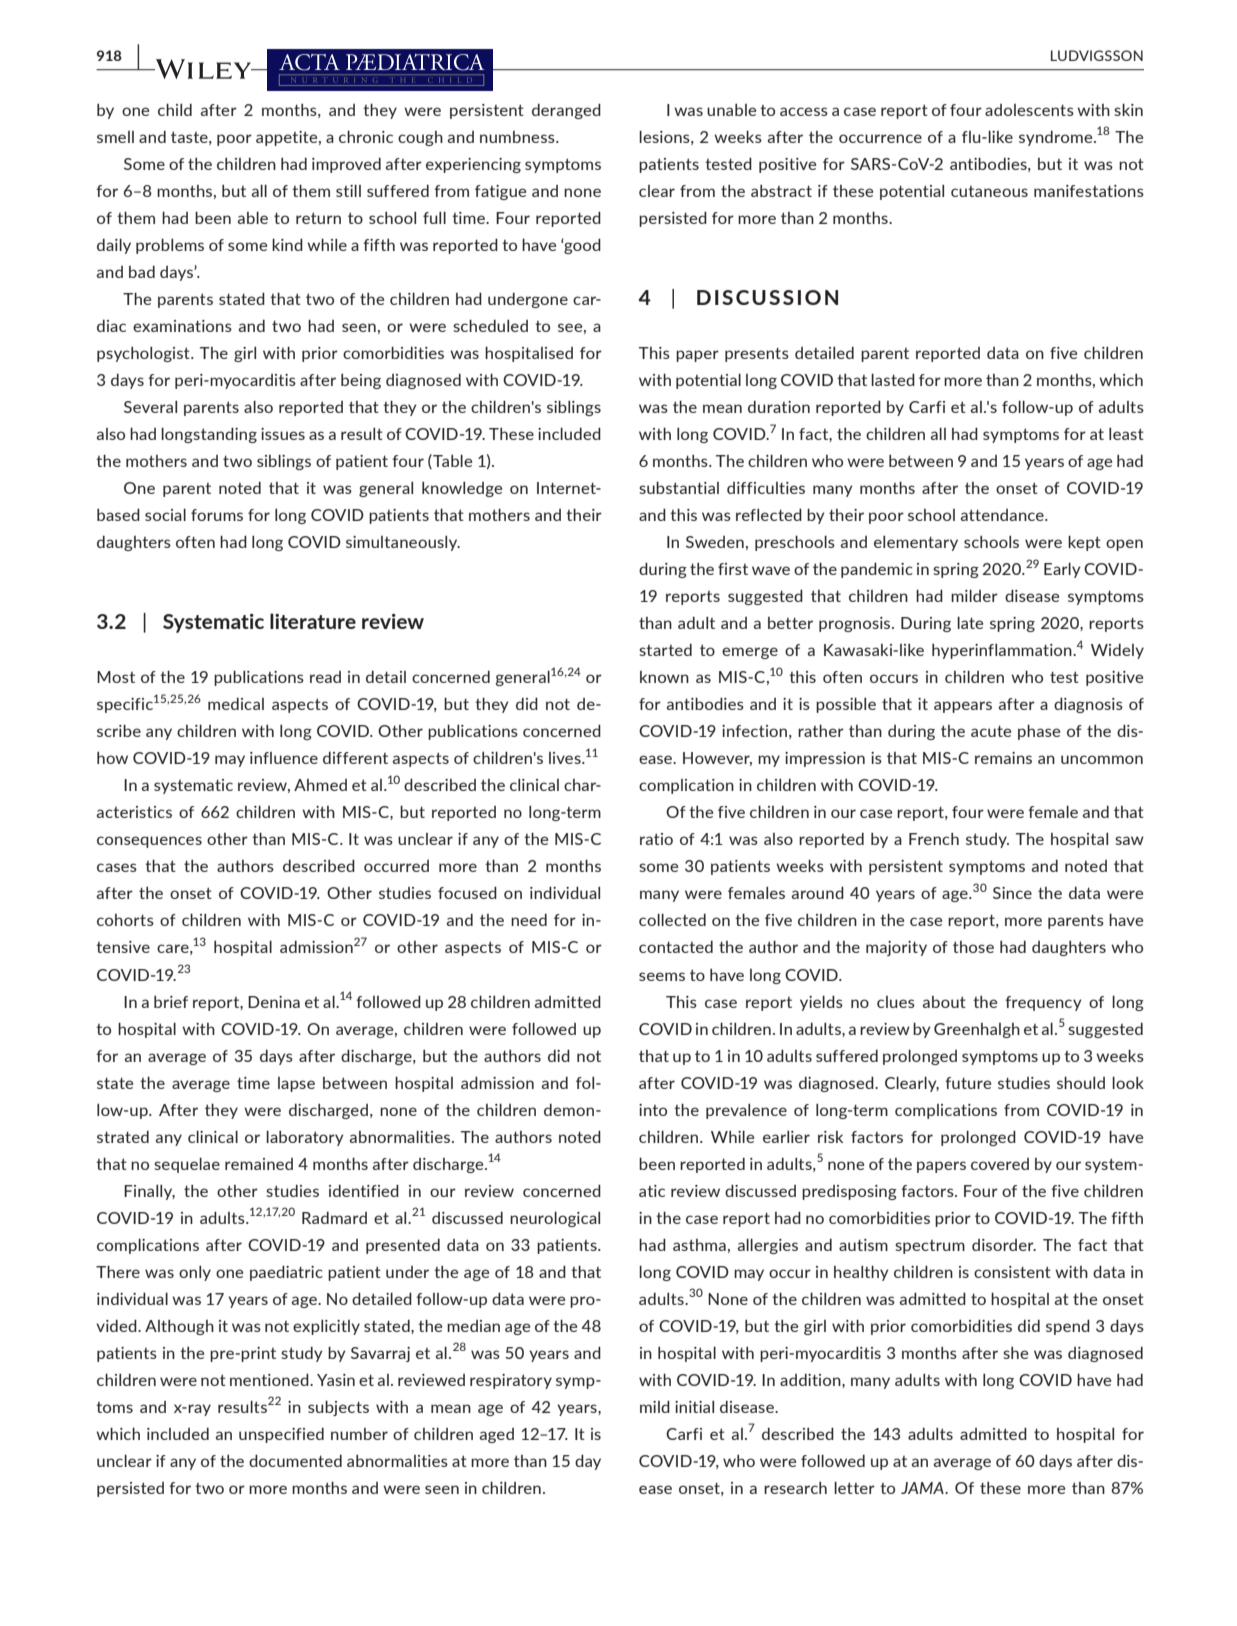  Describe the element at coordinates (566, 111) in the page. I see `deranged` at that location.
